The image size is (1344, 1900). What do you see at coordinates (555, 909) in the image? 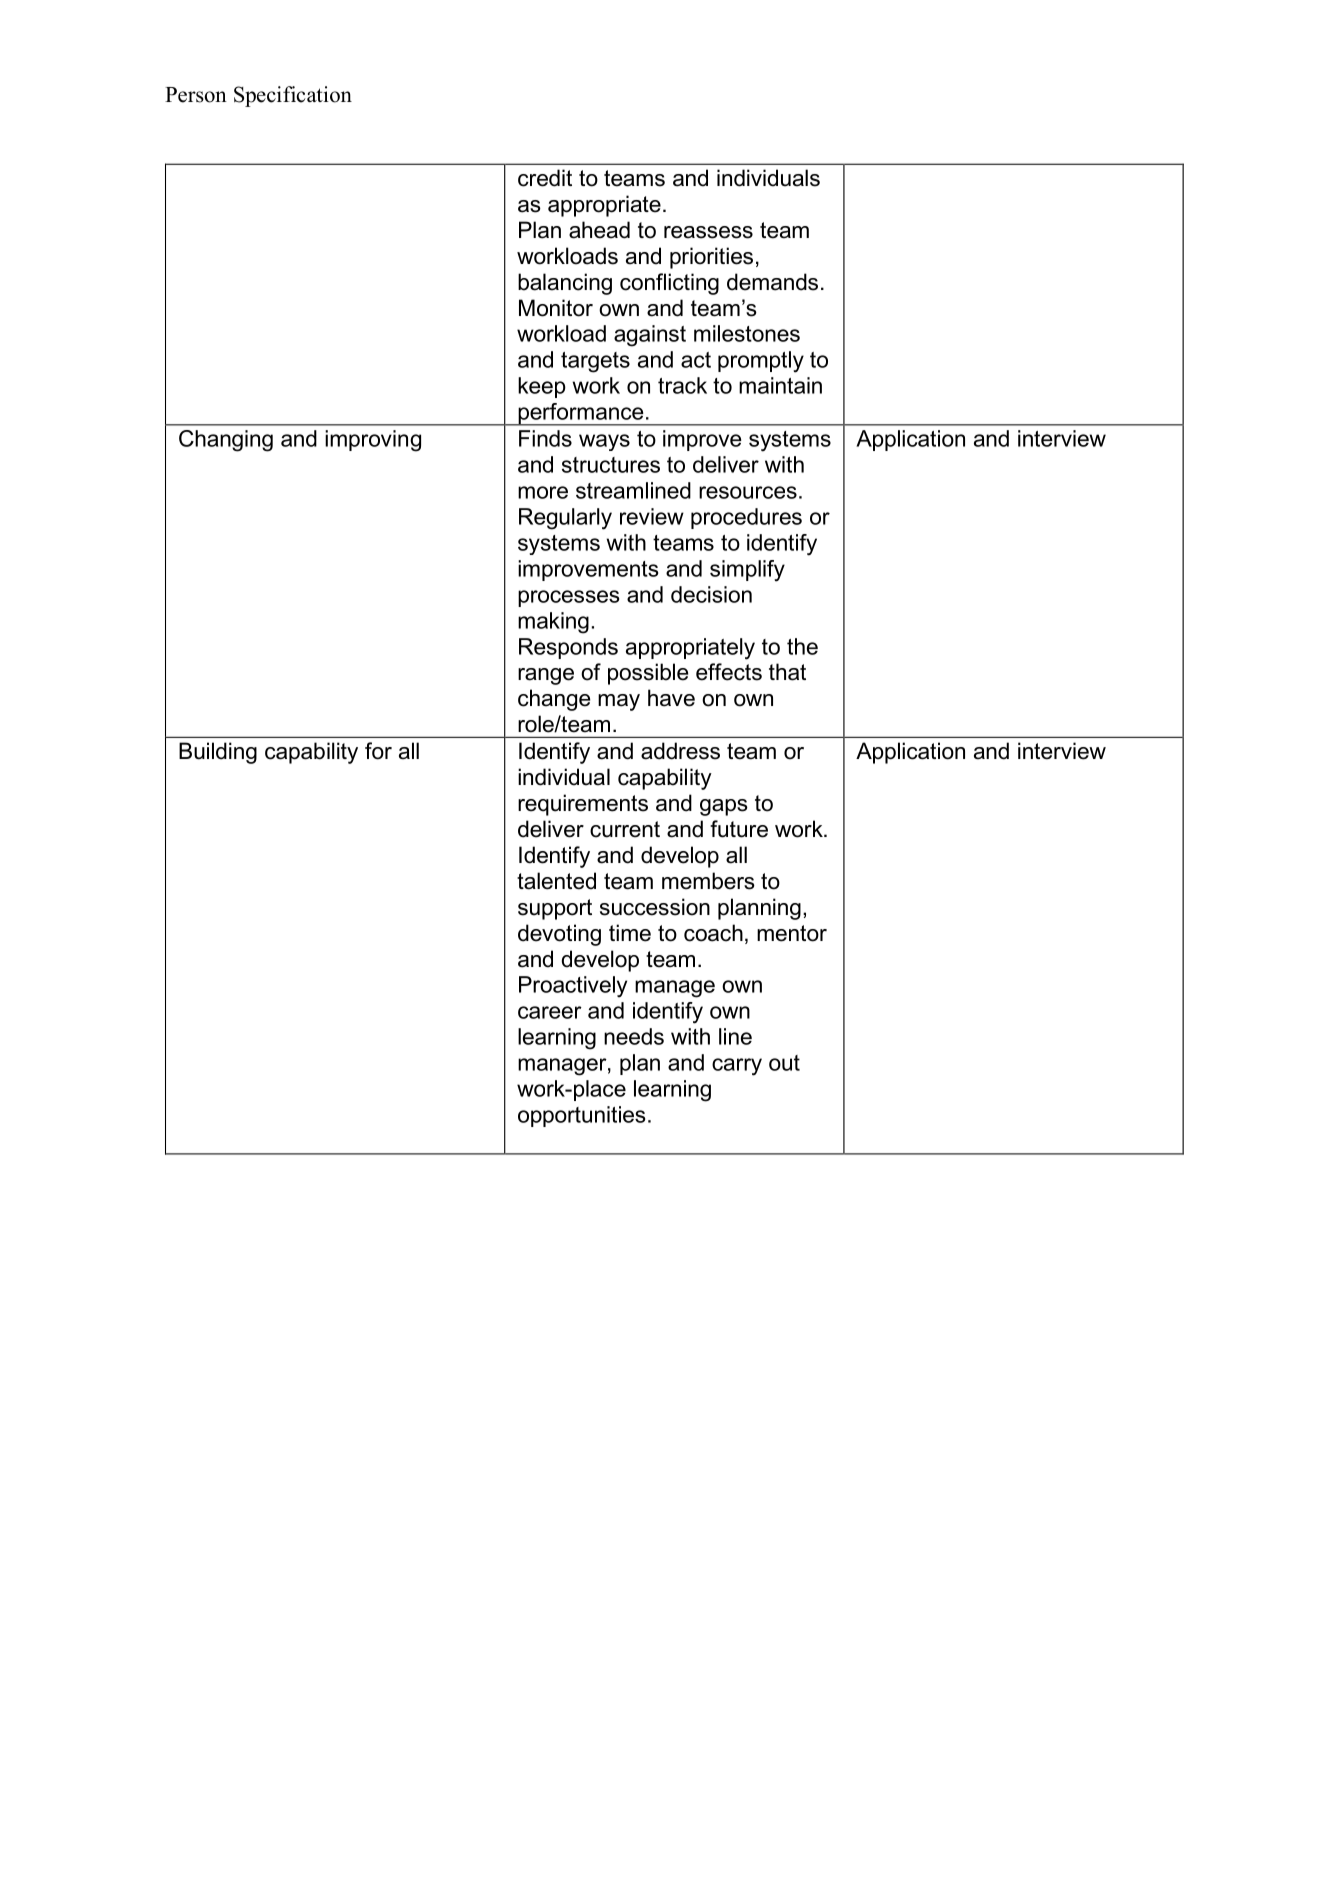
I see `support` at bounding box center [555, 909].
